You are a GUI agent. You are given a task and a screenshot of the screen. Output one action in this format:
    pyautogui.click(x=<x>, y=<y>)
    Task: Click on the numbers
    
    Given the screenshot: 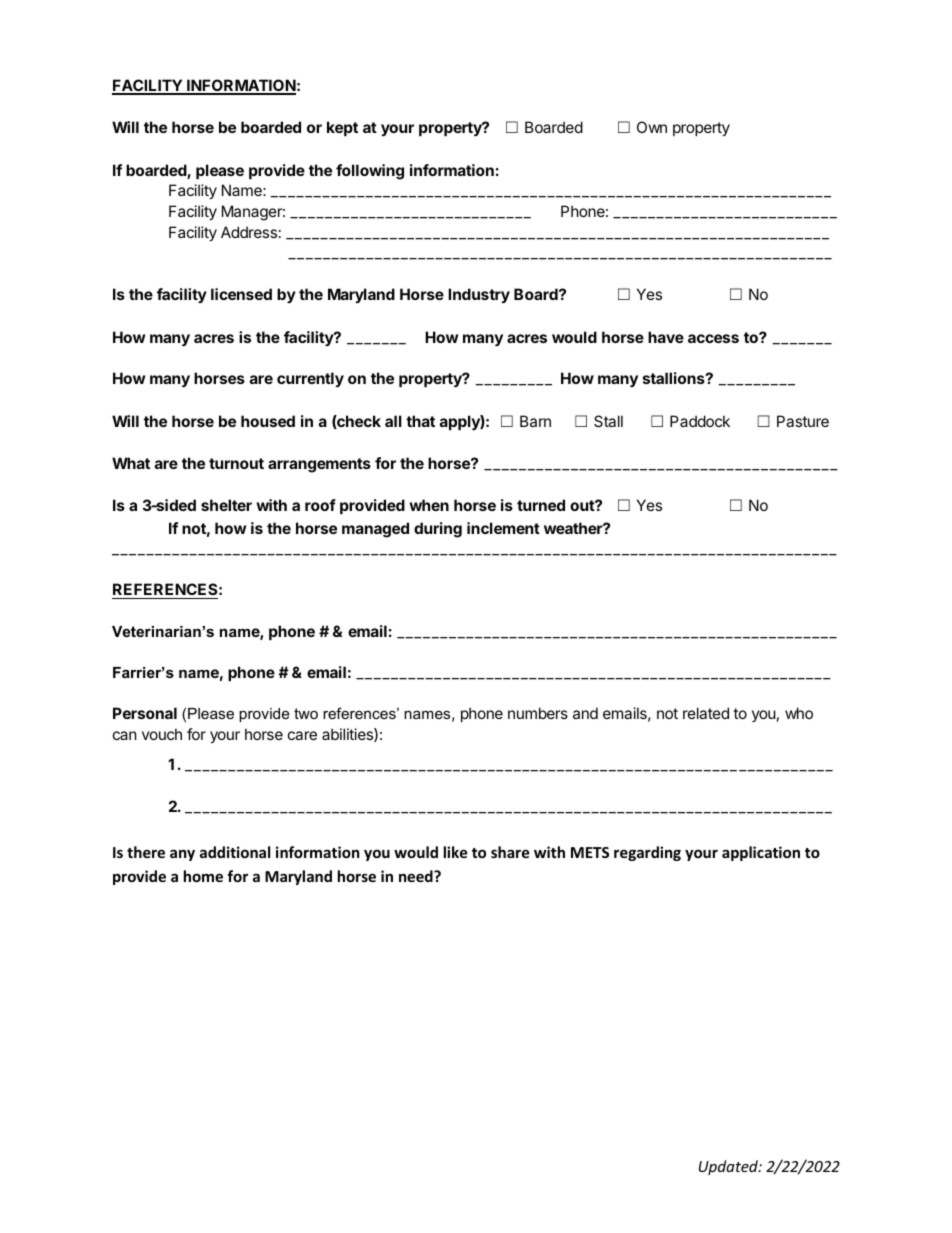 What is the action you would take?
    pyautogui.click(x=538, y=713)
